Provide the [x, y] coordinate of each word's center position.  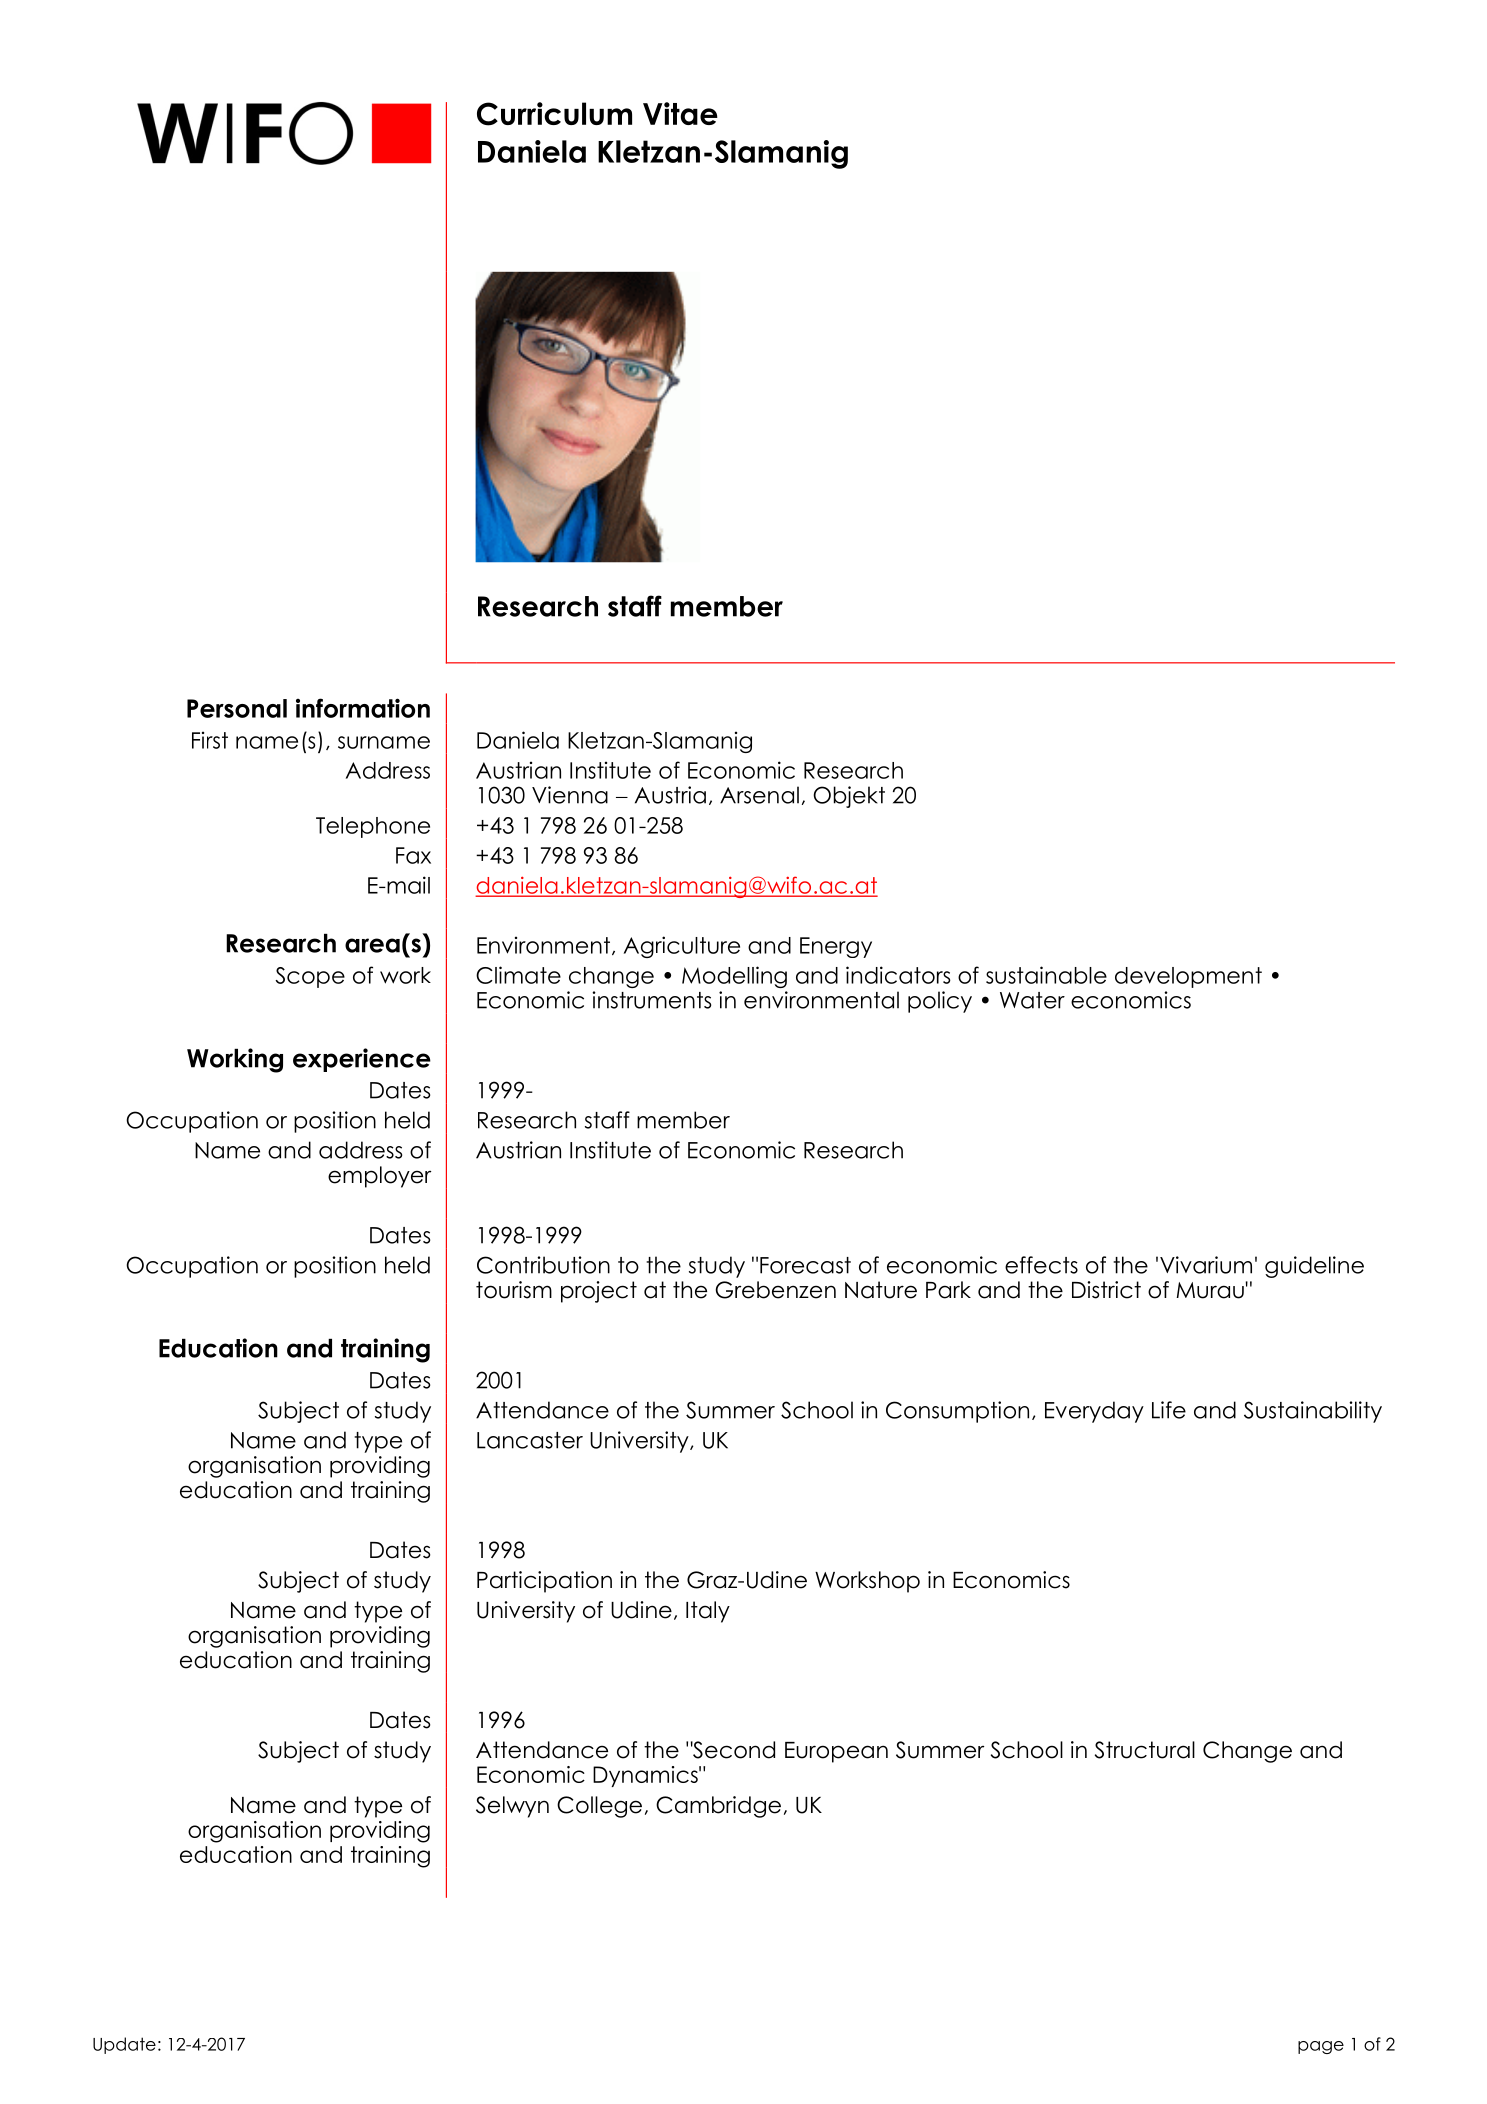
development [1188, 977]
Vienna [570, 795]
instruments [651, 1000]
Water [1032, 1000]
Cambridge [718, 1807]
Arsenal [759, 795]
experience [362, 1060]
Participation [544, 1582]
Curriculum [554, 114]
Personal [237, 708]
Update [124, 2045]
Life [1169, 1410]
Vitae [680, 113]
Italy [708, 1612]
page [1321, 2047]
